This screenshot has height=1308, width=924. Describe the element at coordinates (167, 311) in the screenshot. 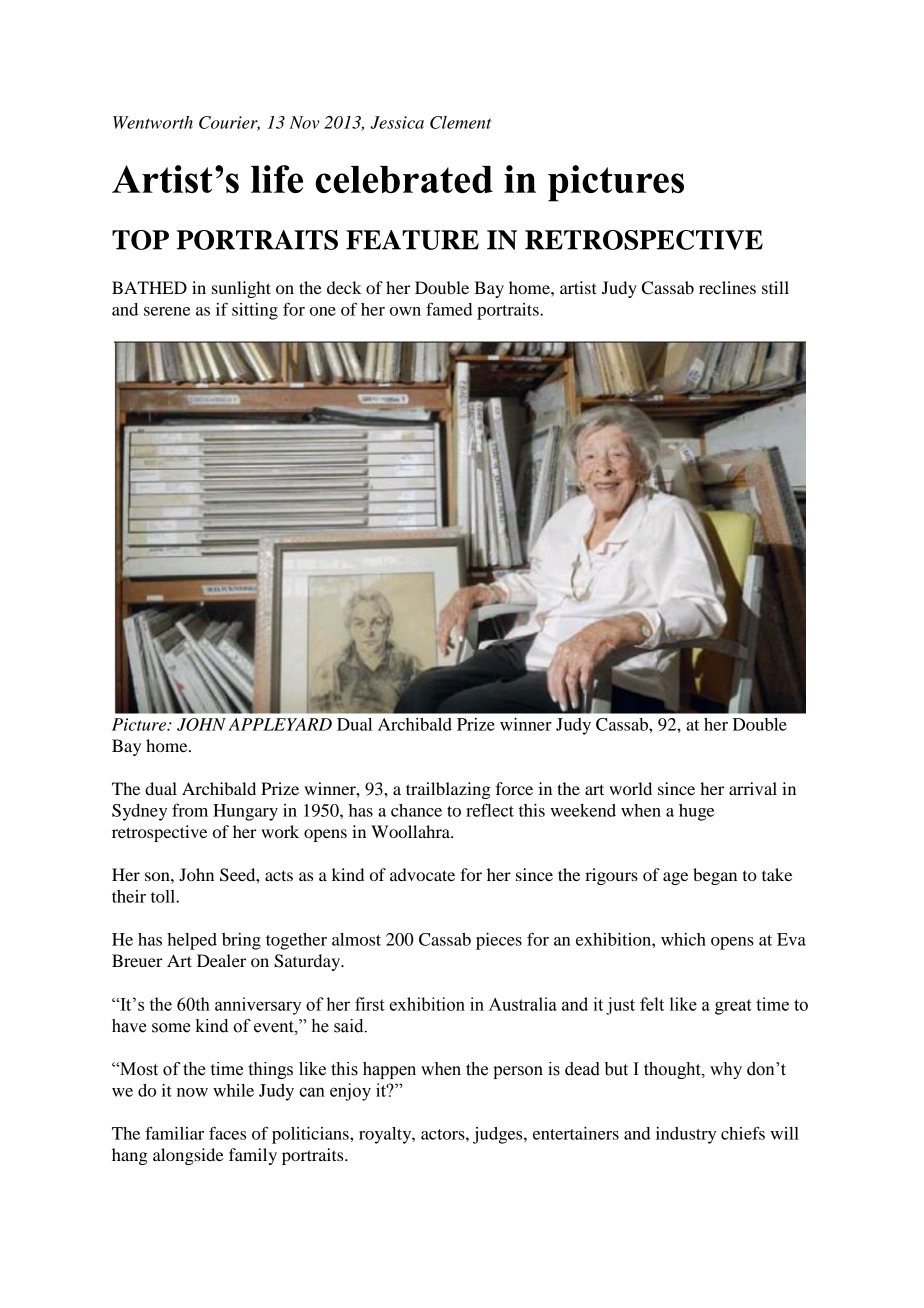

I see `serene` at that location.
